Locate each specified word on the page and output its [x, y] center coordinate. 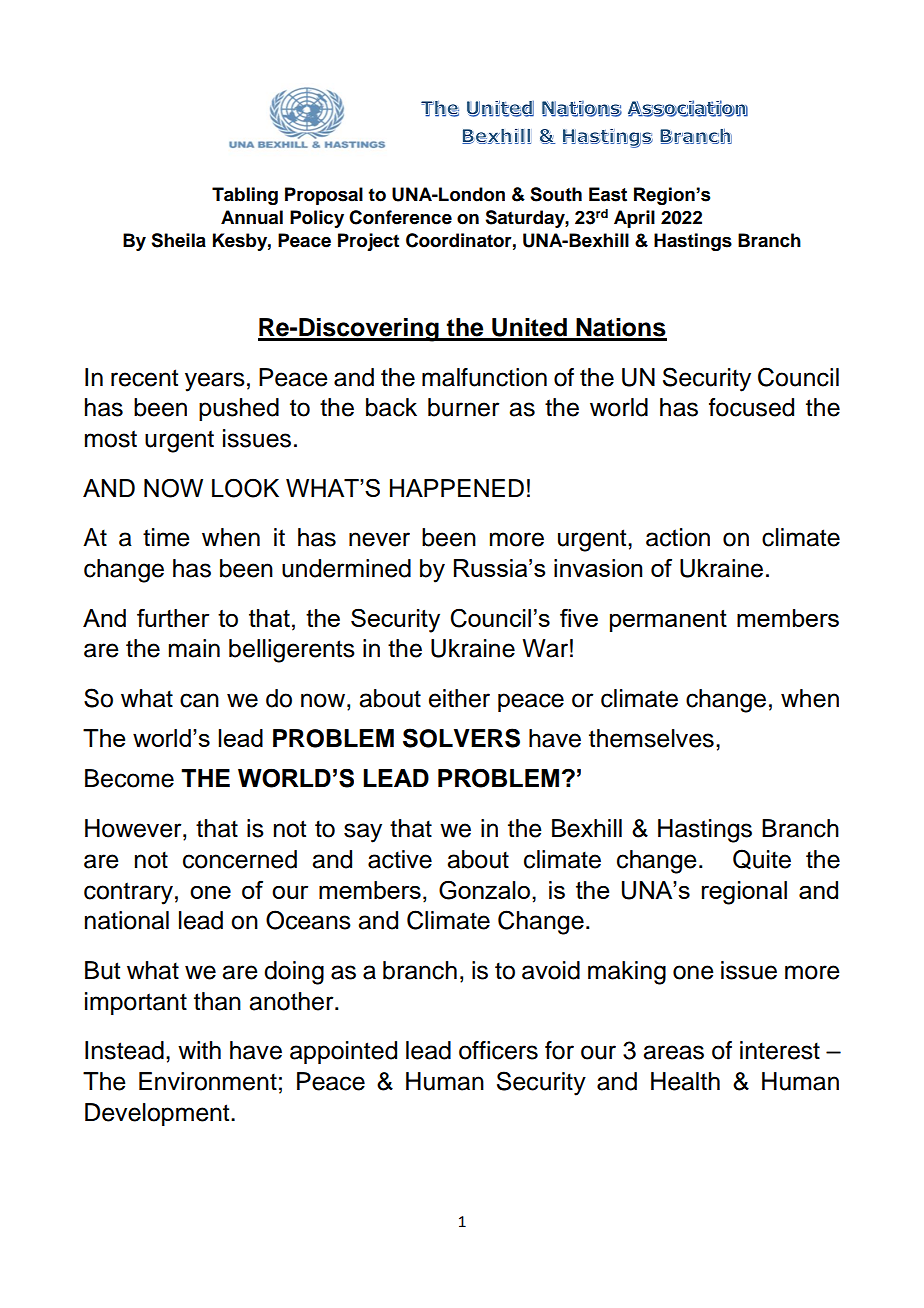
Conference [400, 217]
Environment [208, 1081]
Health [685, 1081]
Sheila [178, 240]
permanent [668, 621]
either [459, 698]
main [194, 648]
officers [498, 1050]
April [634, 219]
